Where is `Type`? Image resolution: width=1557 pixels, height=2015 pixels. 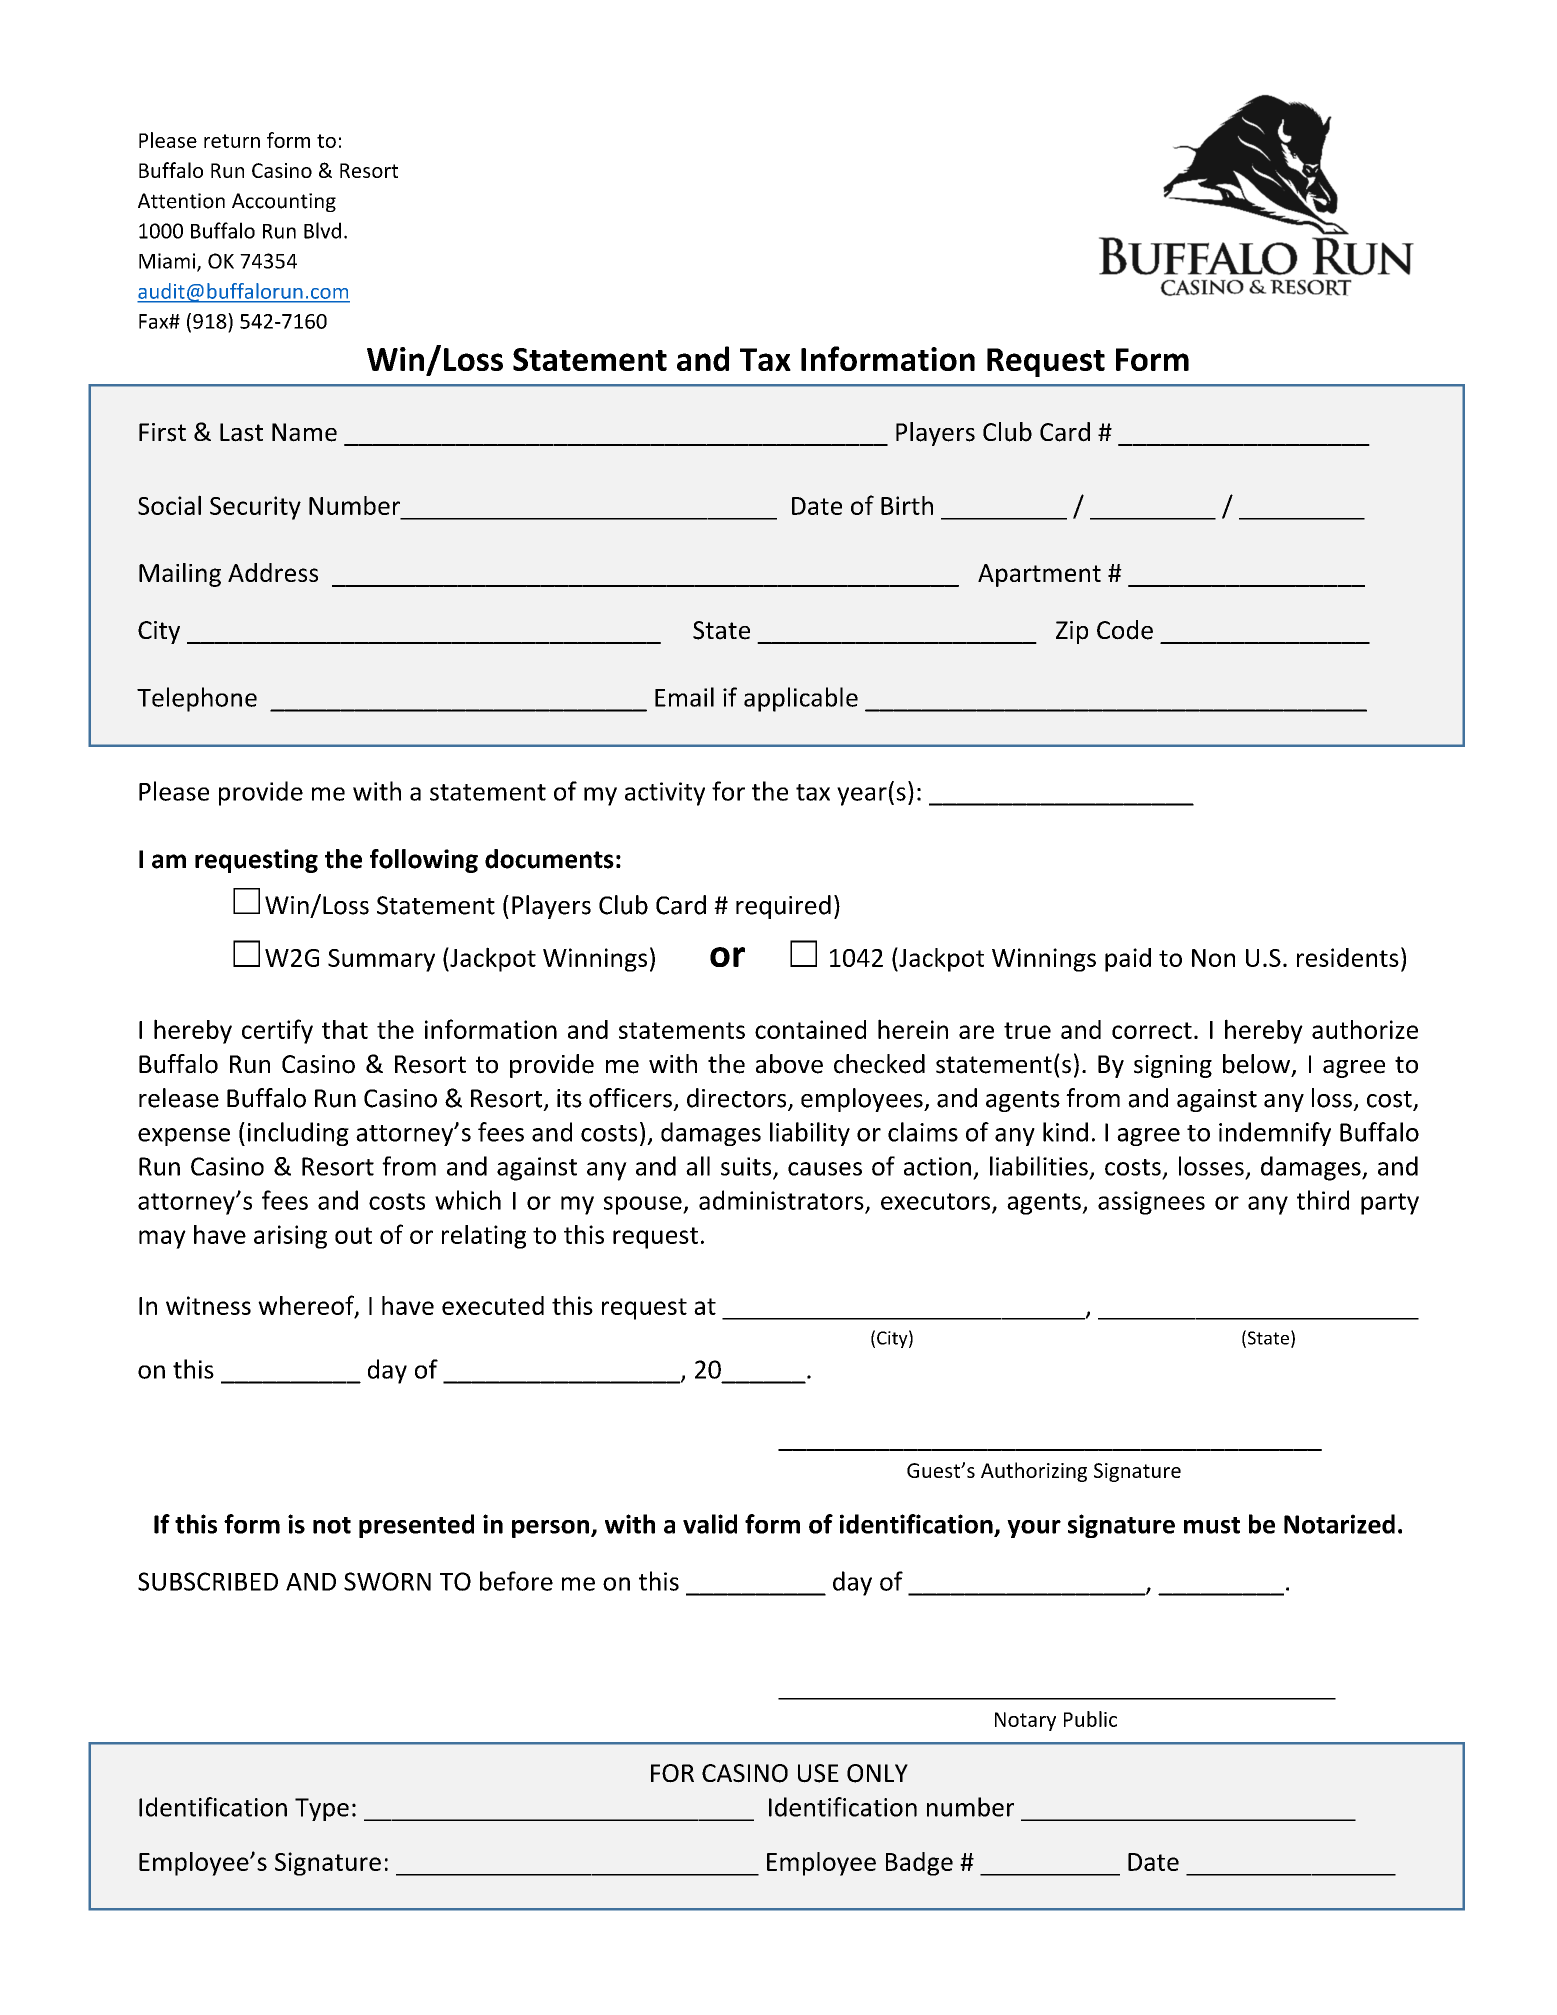 Type is located at coordinates (322, 1809).
